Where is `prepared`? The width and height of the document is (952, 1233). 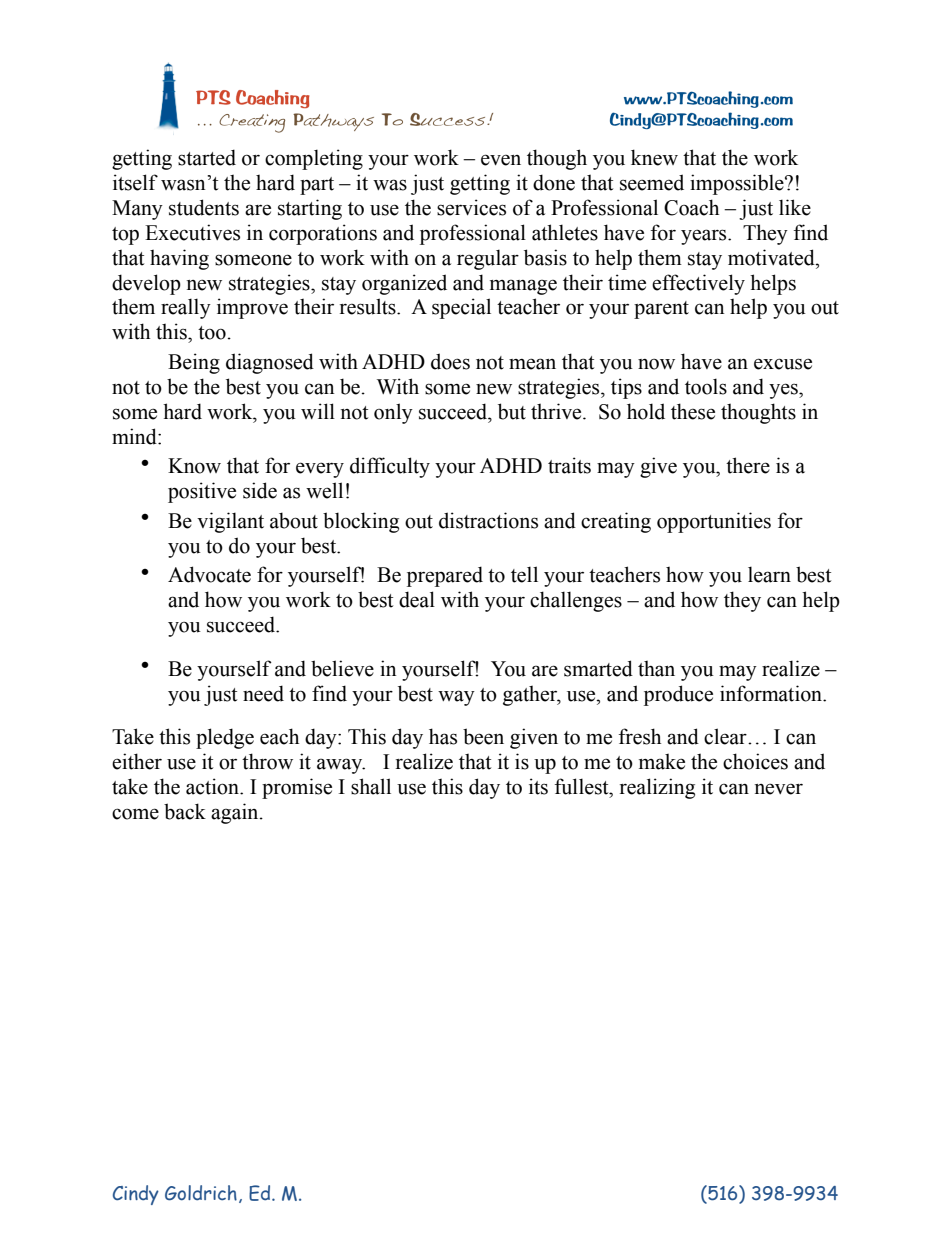 prepared is located at coordinates (445, 576).
